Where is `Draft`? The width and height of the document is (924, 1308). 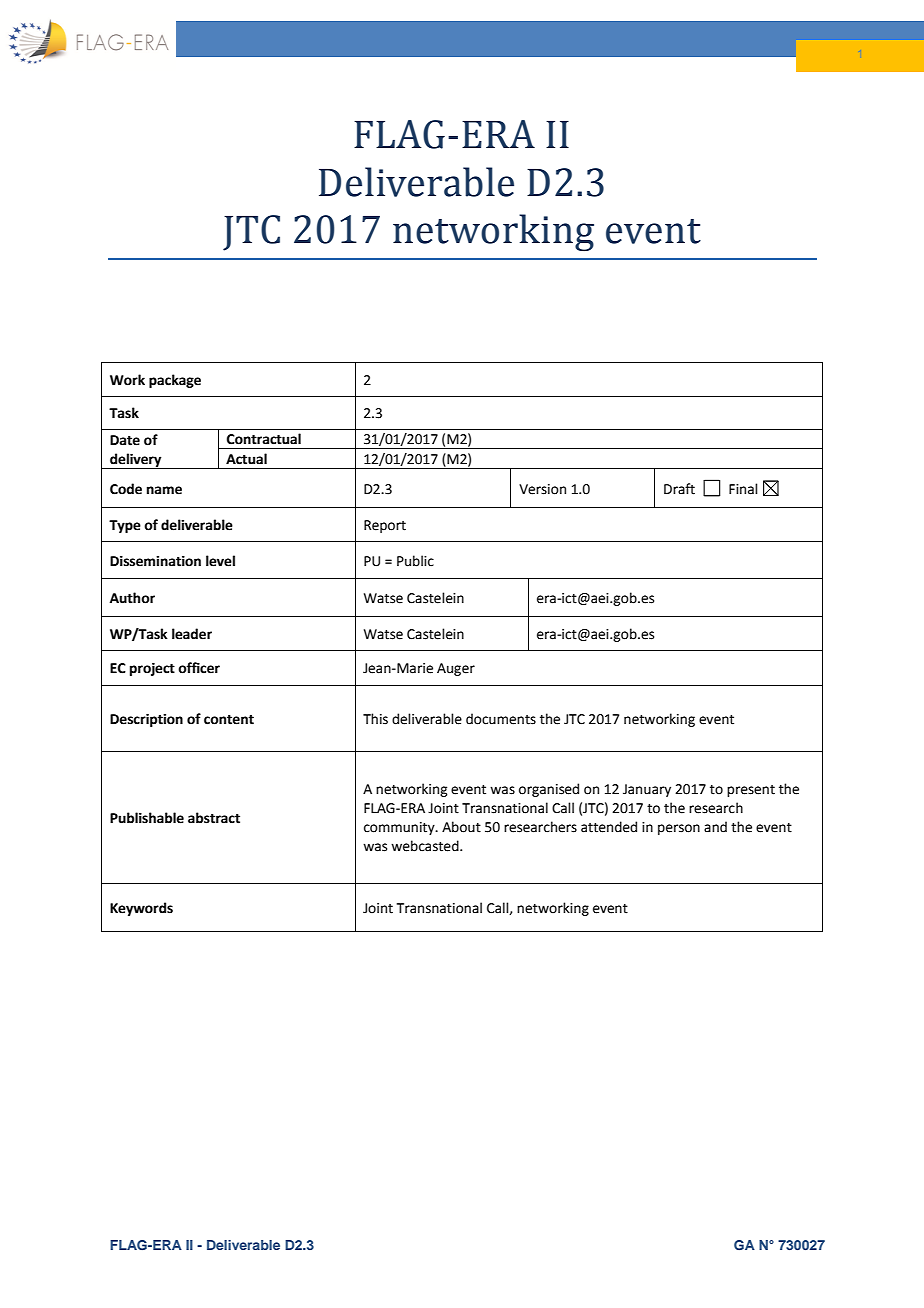
Draft is located at coordinates (679, 489).
